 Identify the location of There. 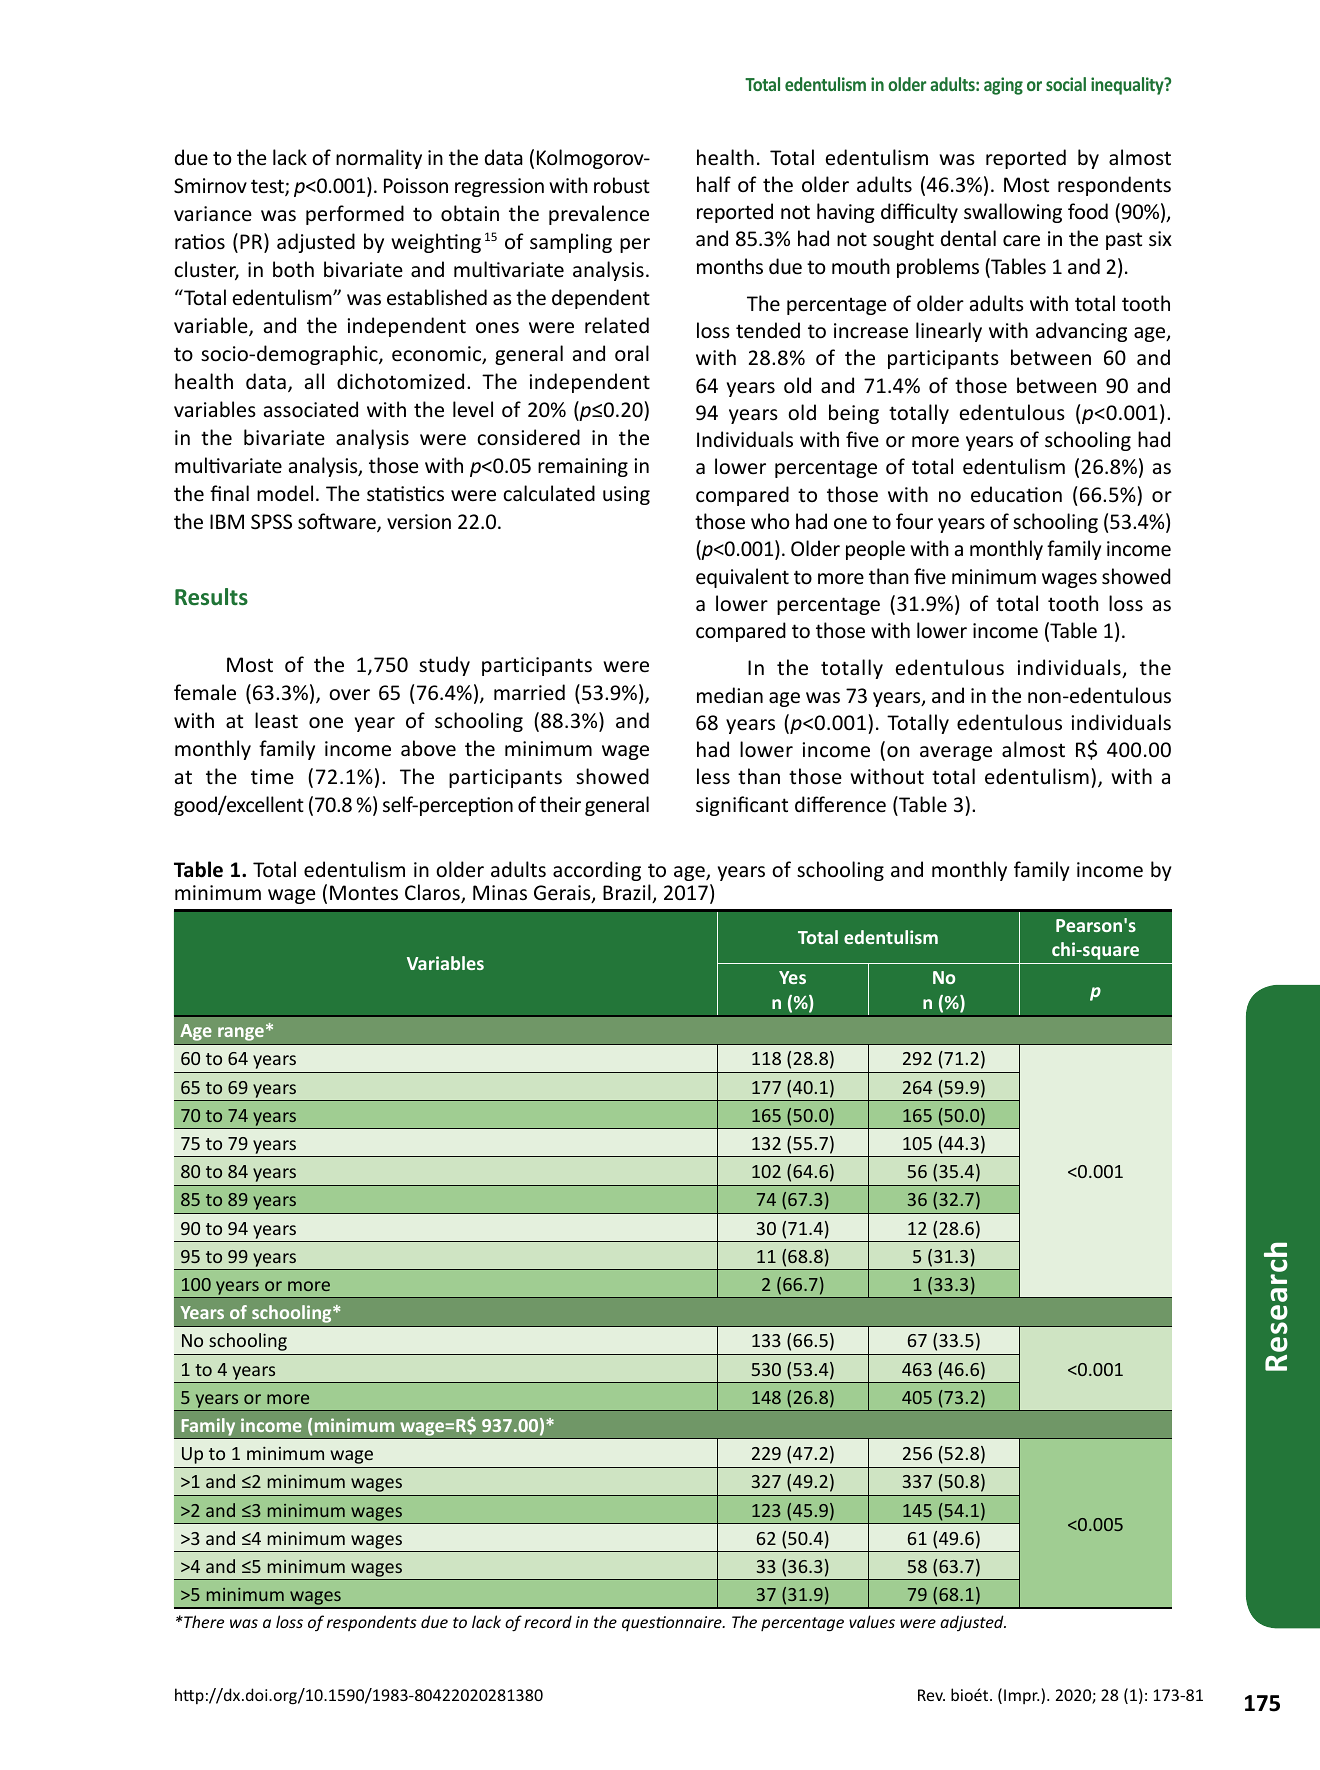
(203, 1621).
